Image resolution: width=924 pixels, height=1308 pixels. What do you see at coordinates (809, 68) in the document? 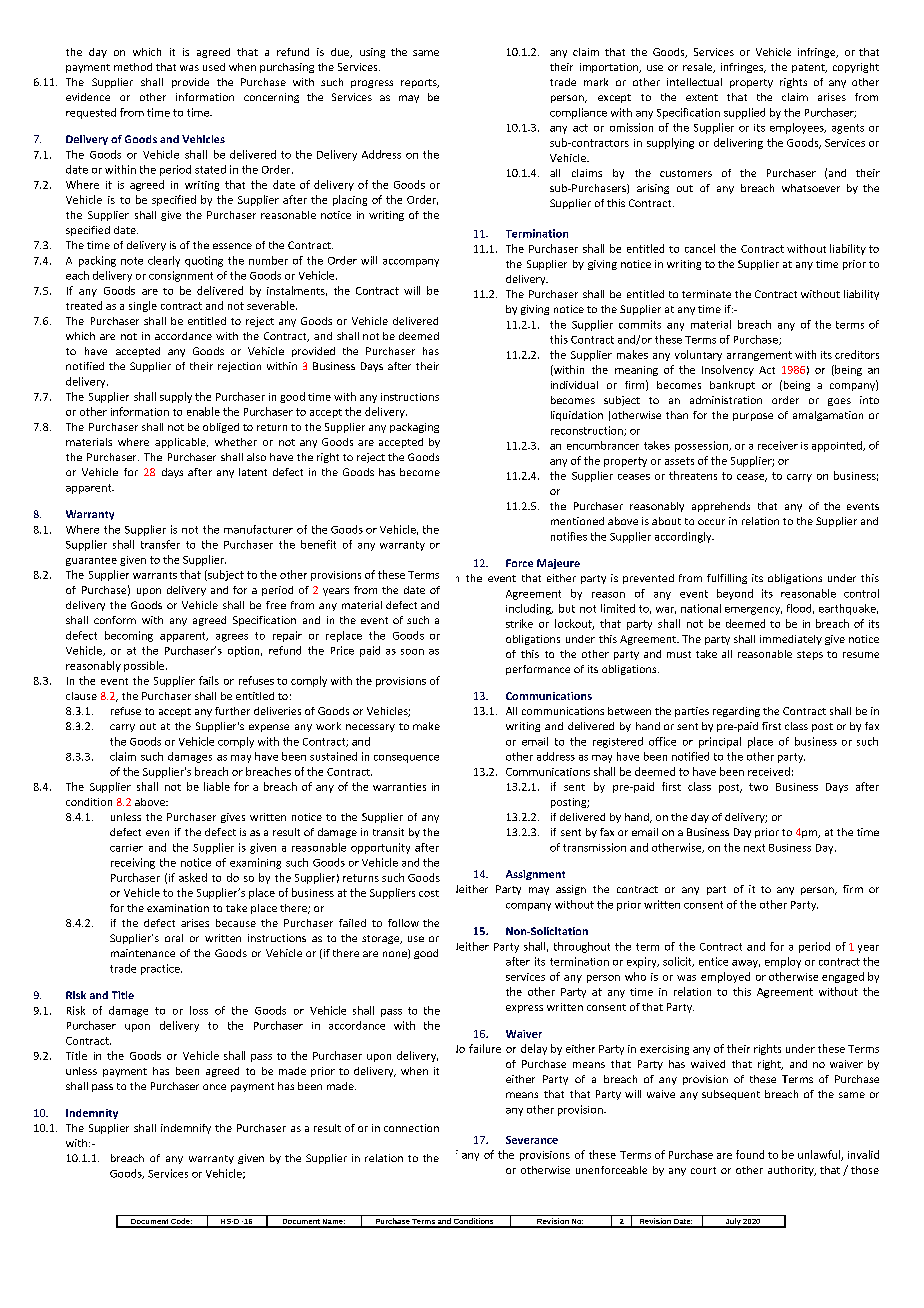
I see `patent` at bounding box center [809, 68].
